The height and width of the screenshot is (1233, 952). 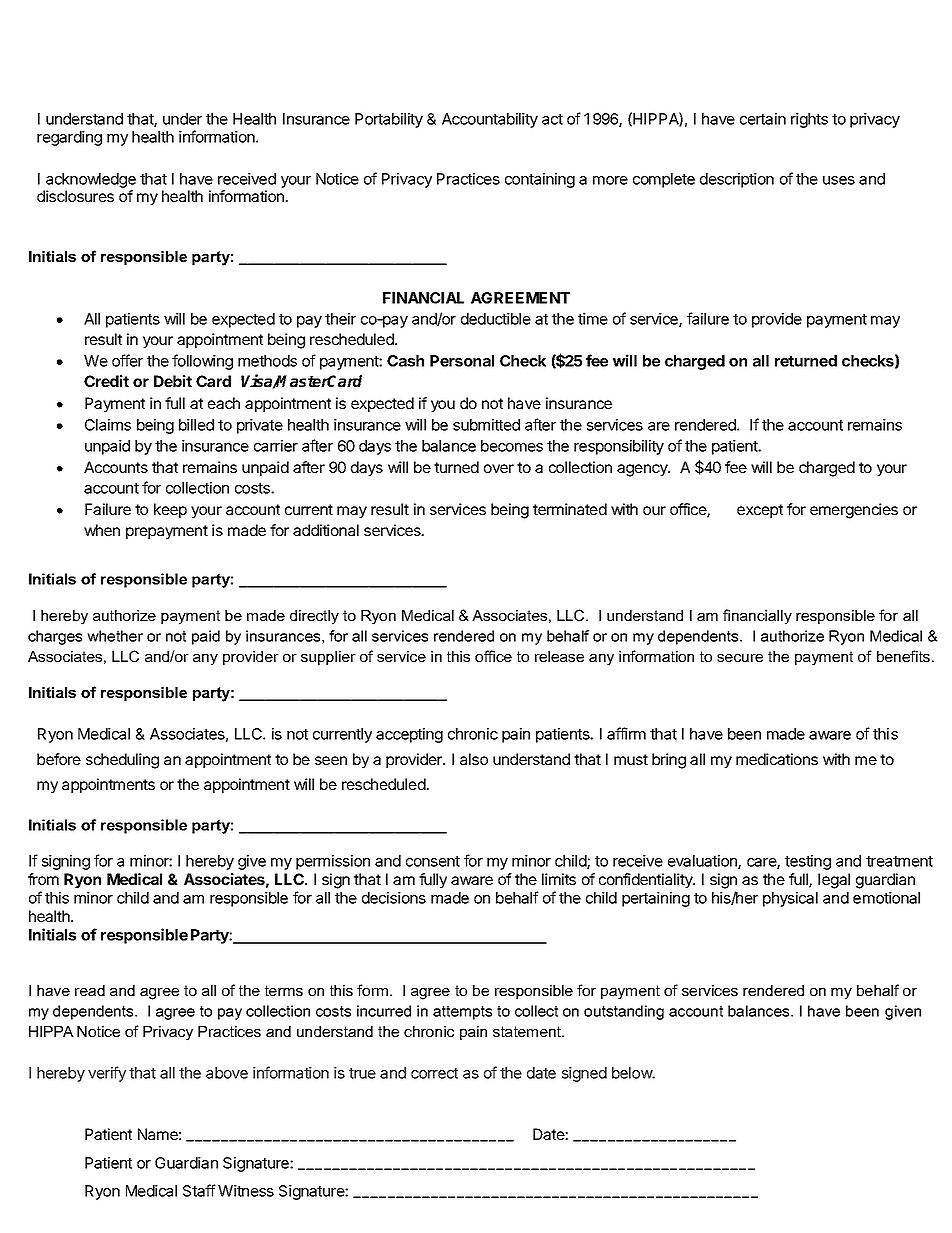 I want to click on keep, so click(x=170, y=510).
